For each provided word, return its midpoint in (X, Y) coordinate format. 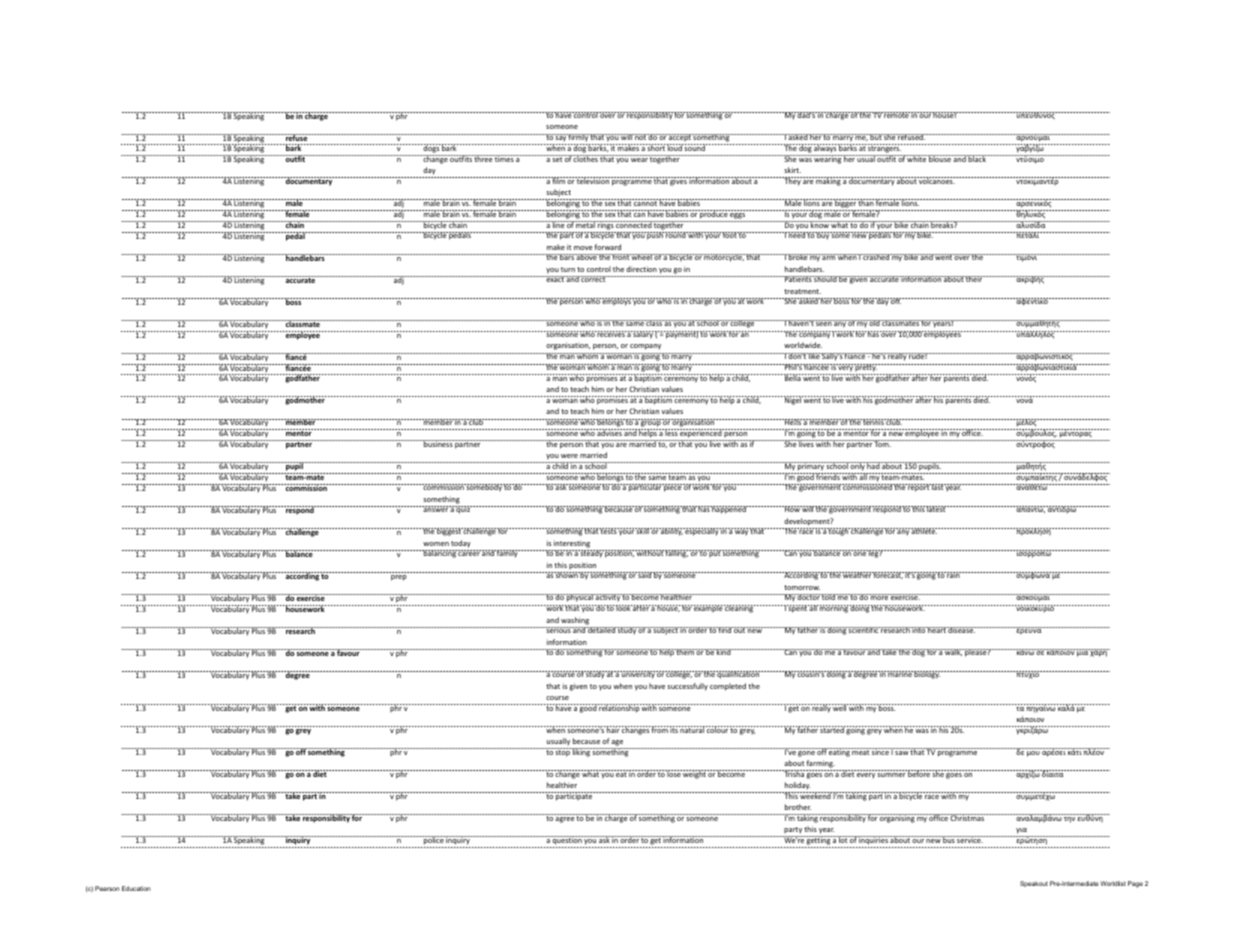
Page (1135, 884)
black (977, 158)
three (483, 158)
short (656, 147)
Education (136, 888)
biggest (449, 532)
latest (937, 509)
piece (672, 488)
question (567, 840)
